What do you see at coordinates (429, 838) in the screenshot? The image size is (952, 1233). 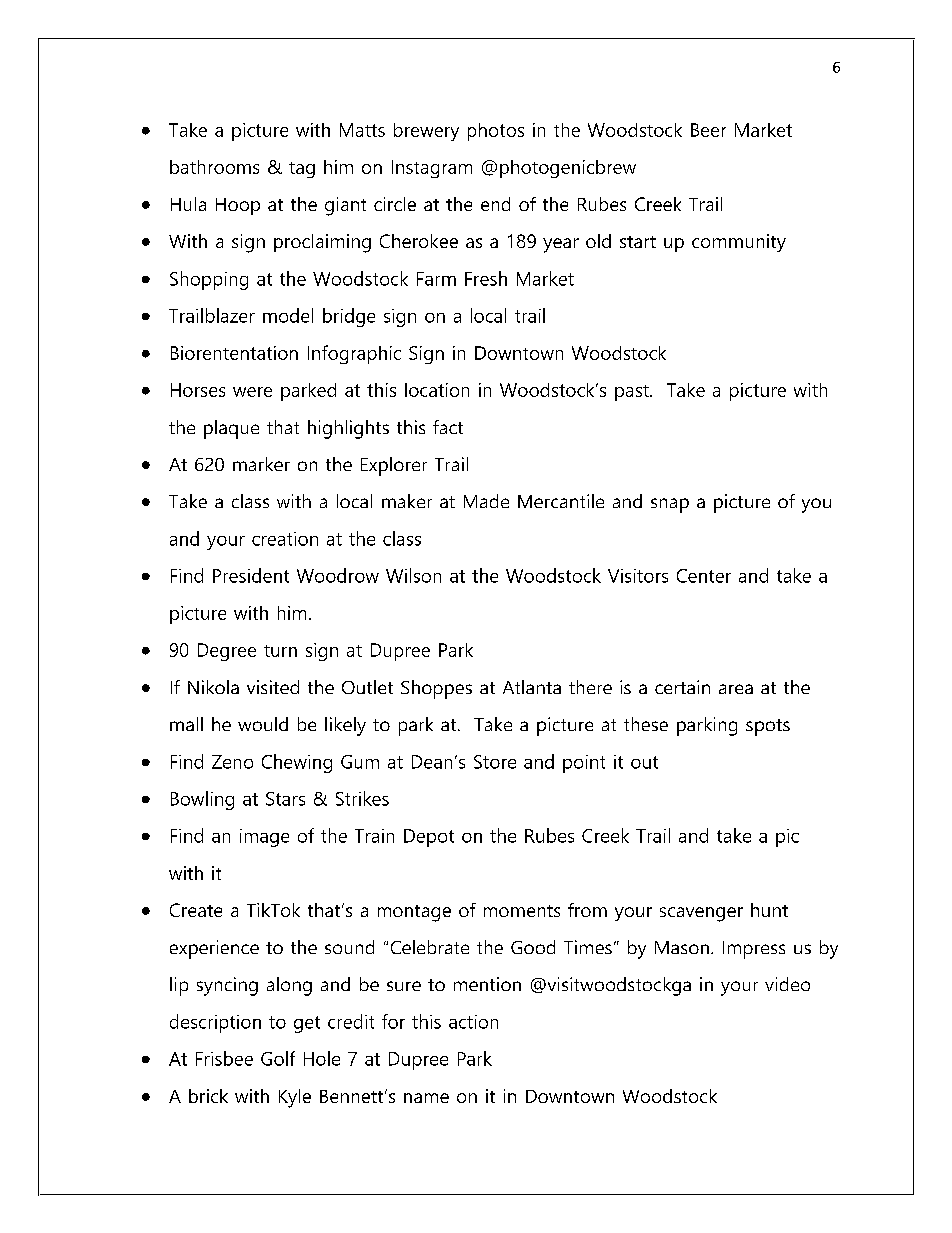 I see `Depot` at bounding box center [429, 838].
